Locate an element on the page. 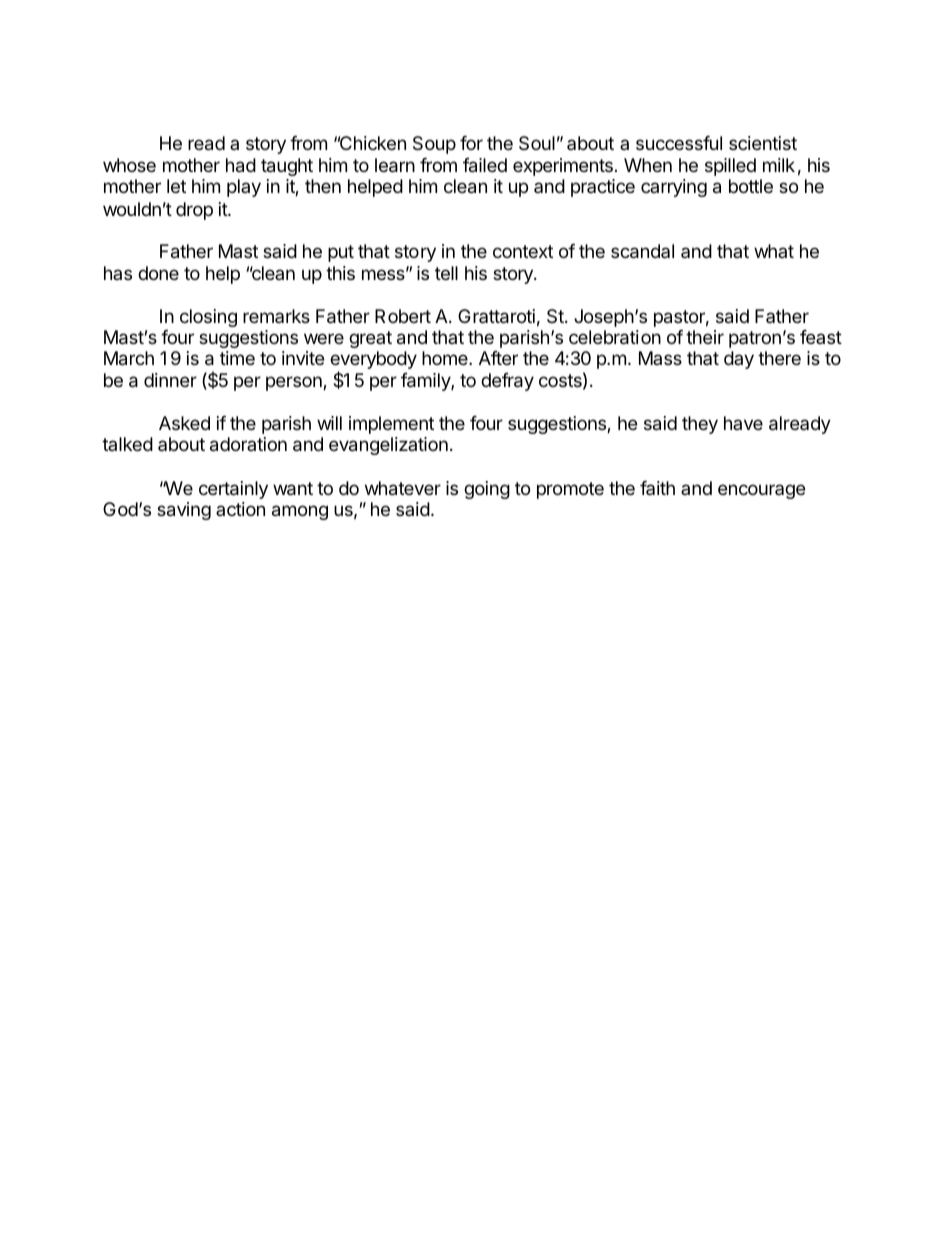  day is located at coordinates (739, 360).
